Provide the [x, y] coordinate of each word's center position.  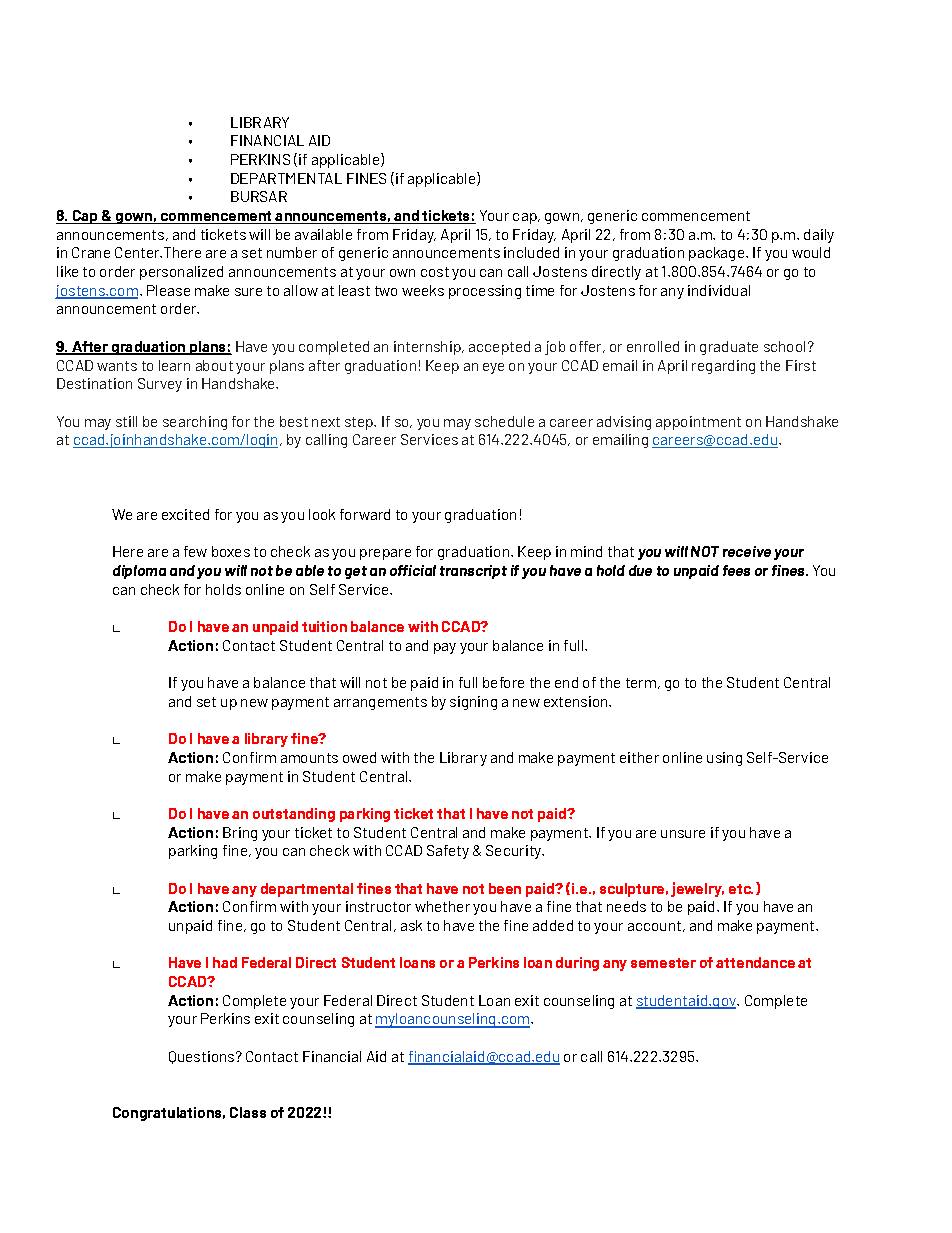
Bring [240, 834]
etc [741, 889]
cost [435, 272]
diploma [139, 572]
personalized [181, 273]
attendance [755, 962]
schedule [504, 421]
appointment [698, 423]
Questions [203, 1057]
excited [185, 514]
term [641, 683]
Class [248, 1112]
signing [473, 703]
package [718, 254]
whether [442, 906]
